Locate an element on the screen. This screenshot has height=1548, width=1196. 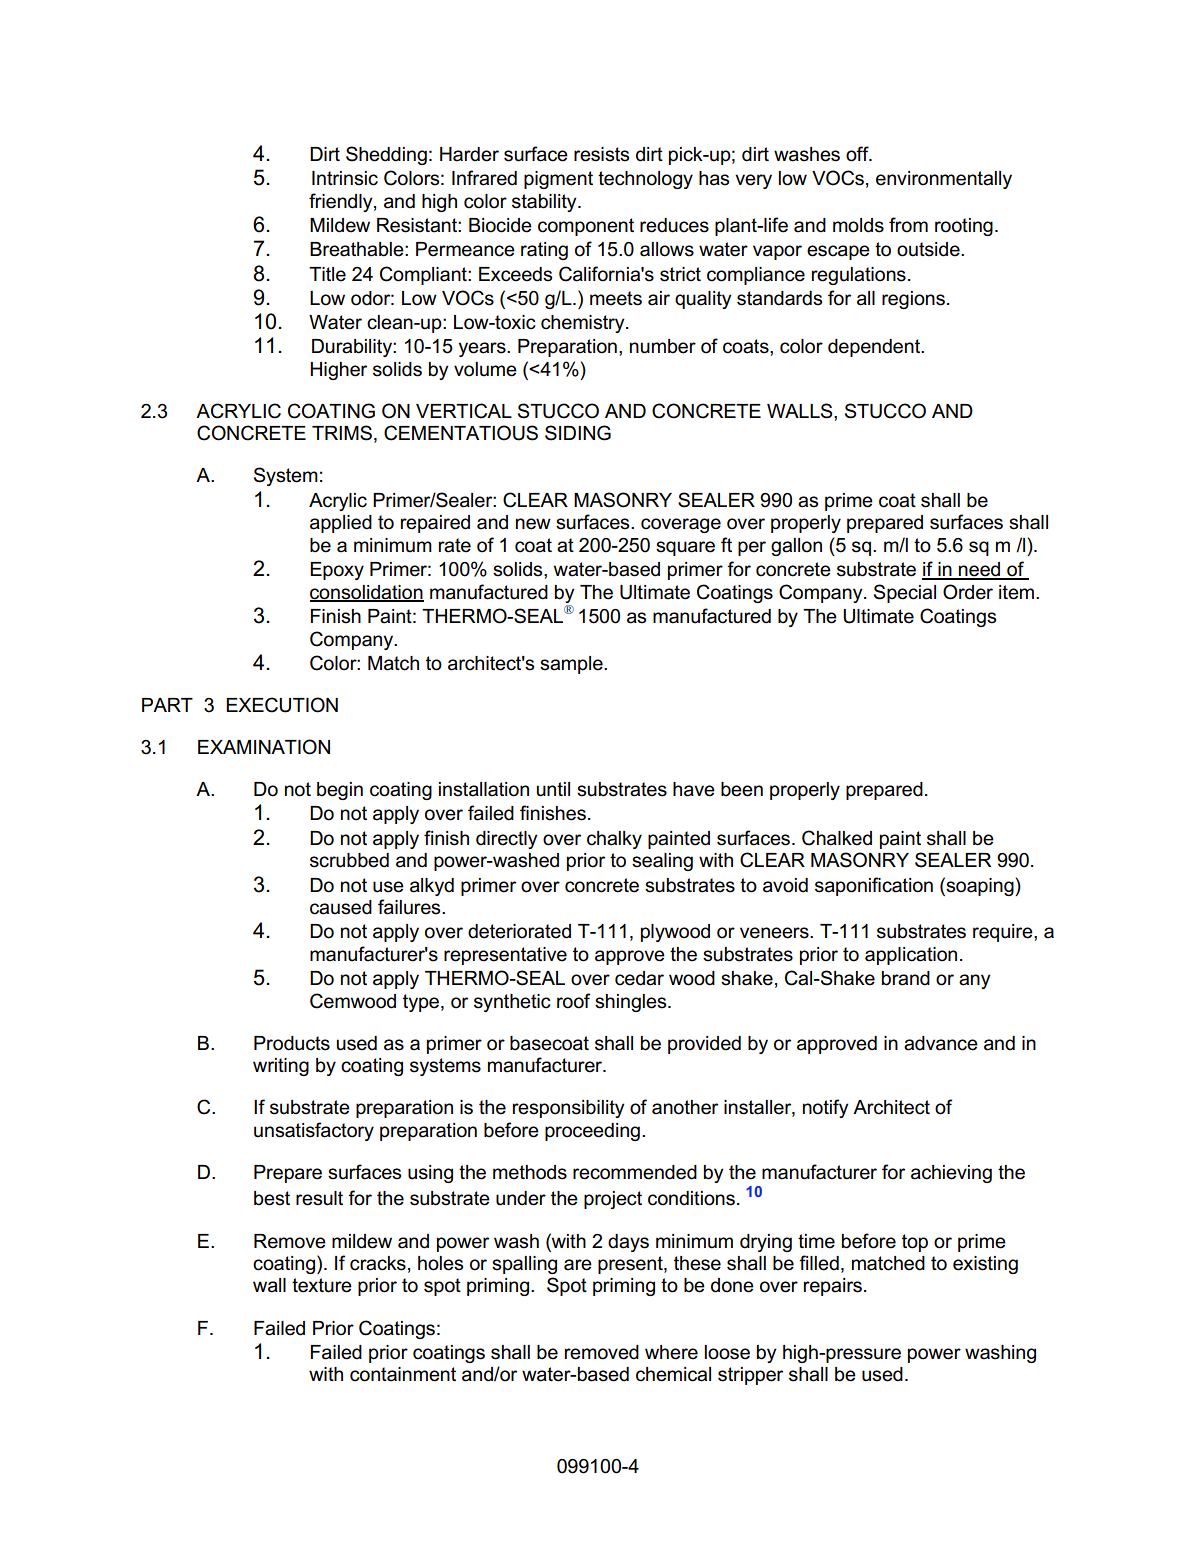
where is located at coordinates (671, 1352).
